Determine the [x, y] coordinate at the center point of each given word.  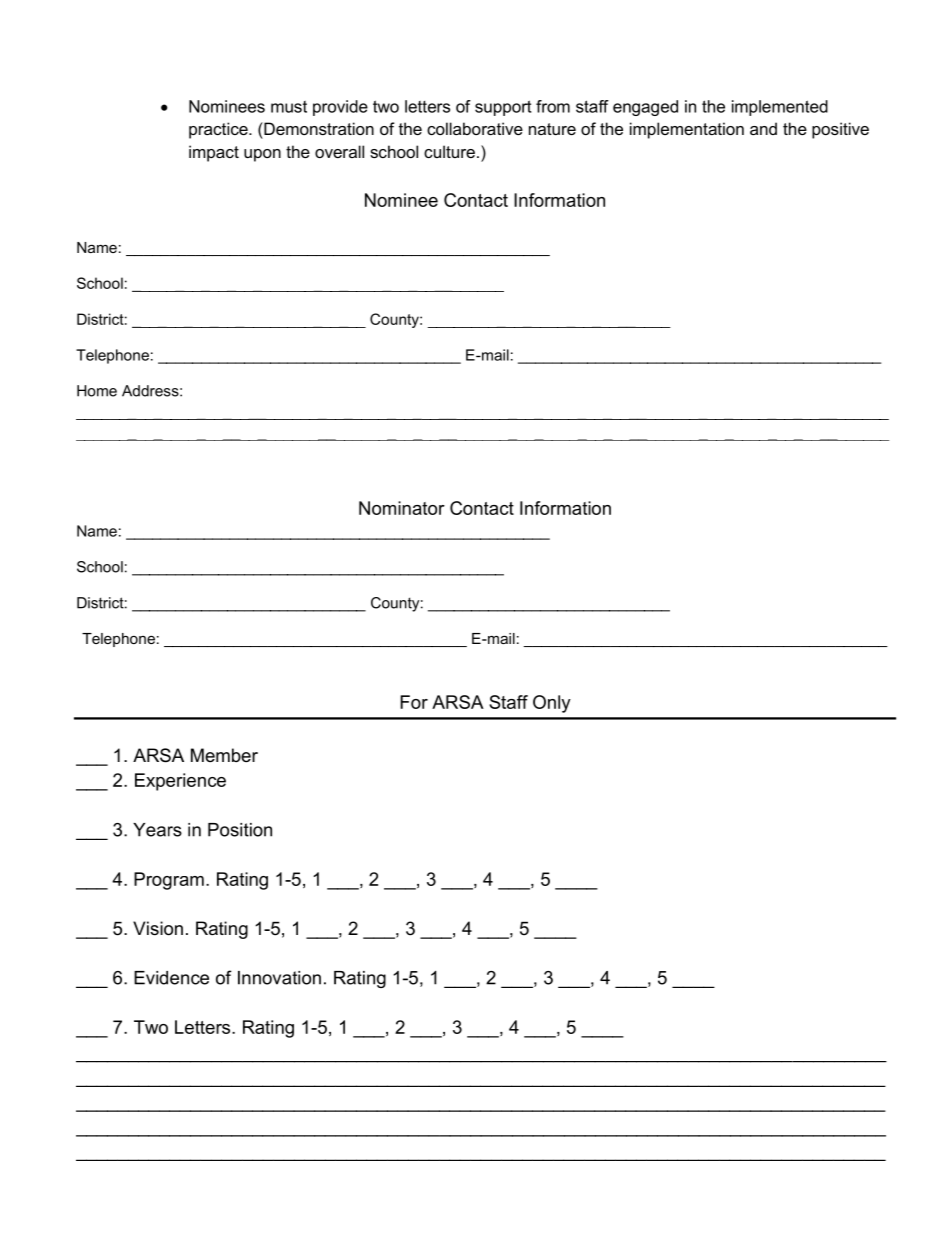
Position [240, 830]
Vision [158, 928]
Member [224, 755]
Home [97, 391]
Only [552, 704]
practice [219, 130]
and [763, 128]
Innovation [279, 978]
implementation [687, 130]
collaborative [475, 128]
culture [449, 151]
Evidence [171, 978]
